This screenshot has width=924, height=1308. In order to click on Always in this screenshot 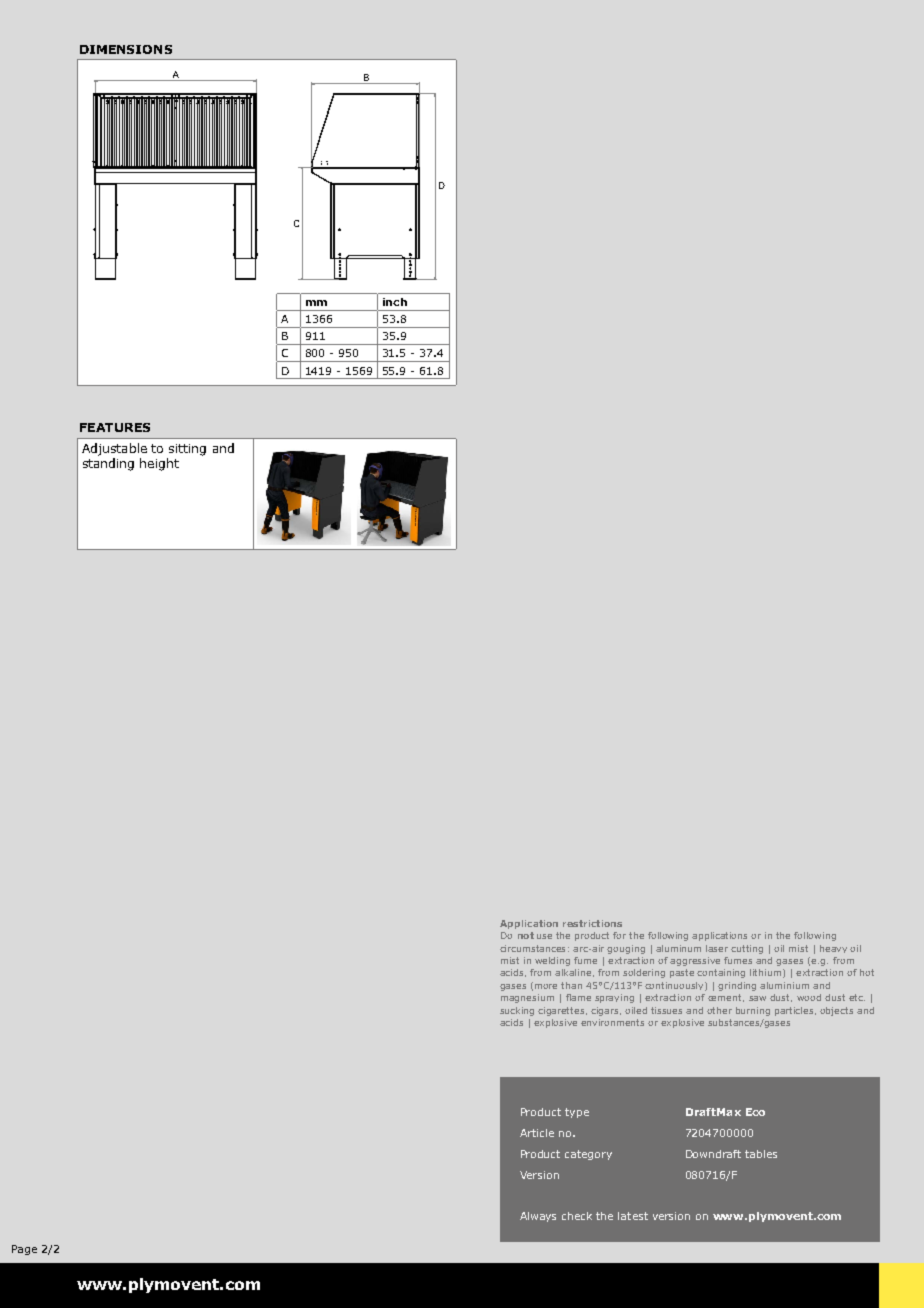, I will do `click(538, 1217)`.
